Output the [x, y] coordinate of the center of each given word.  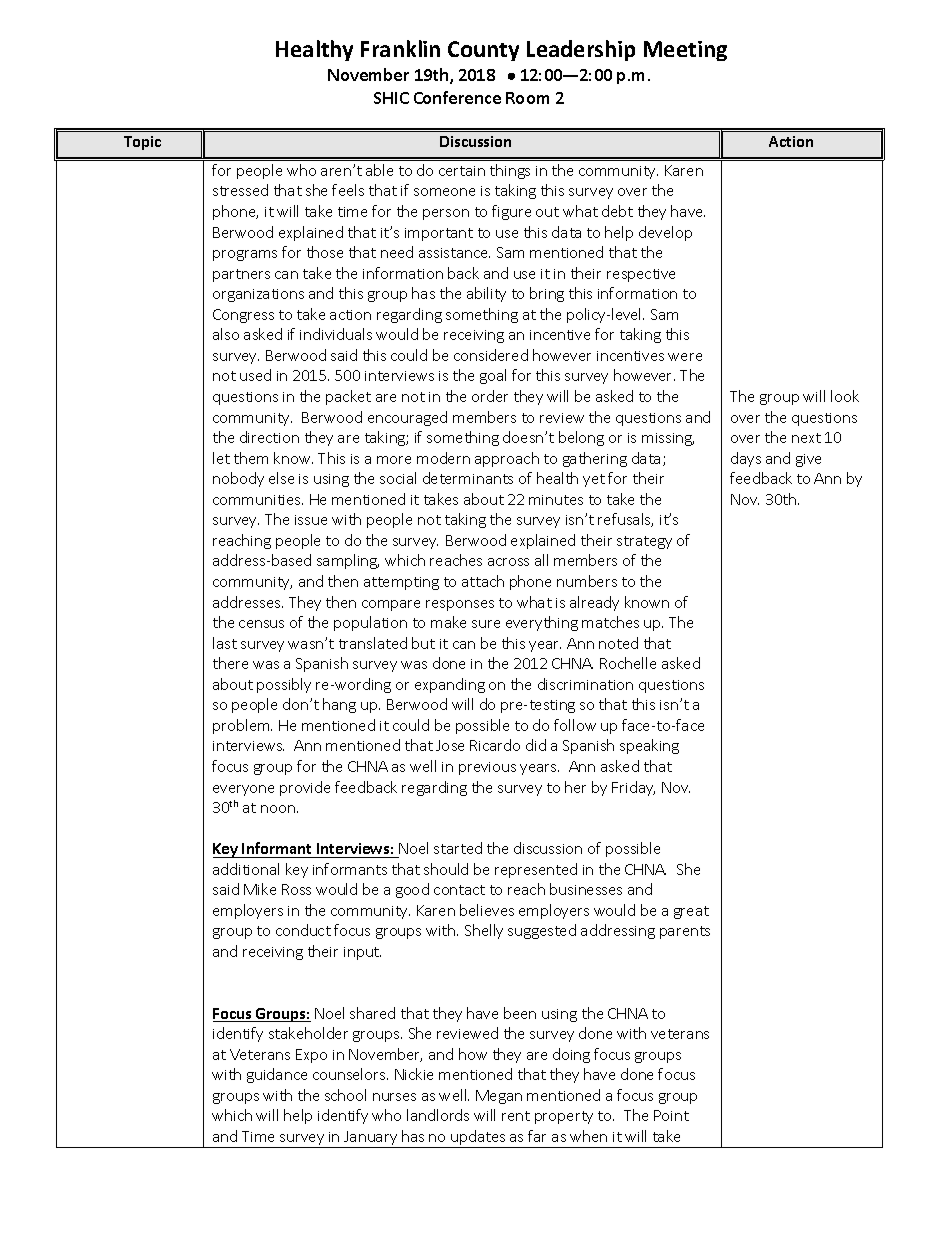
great [691, 912]
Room [527, 98]
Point [671, 1115]
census [261, 624]
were [685, 357]
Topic [142, 143]
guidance [277, 1075]
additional [246, 869]
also [226, 334]
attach [483, 581]
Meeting [685, 51]
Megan [499, 1097]
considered [491, 355]
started [458, 848]
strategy [644, 542]
